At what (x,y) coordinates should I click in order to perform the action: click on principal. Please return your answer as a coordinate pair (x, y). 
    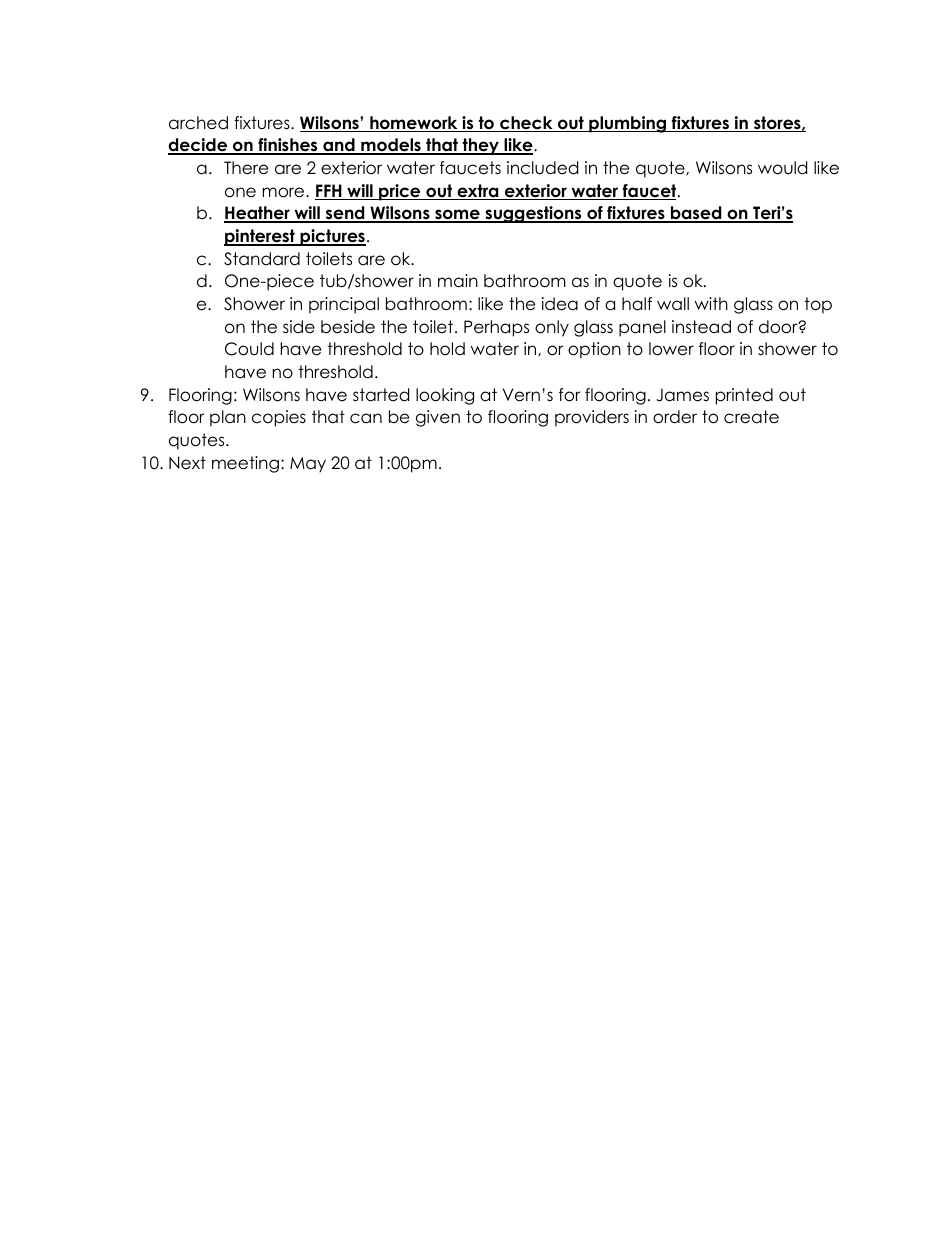
    Looking at the image, I should click on (344, 305).
